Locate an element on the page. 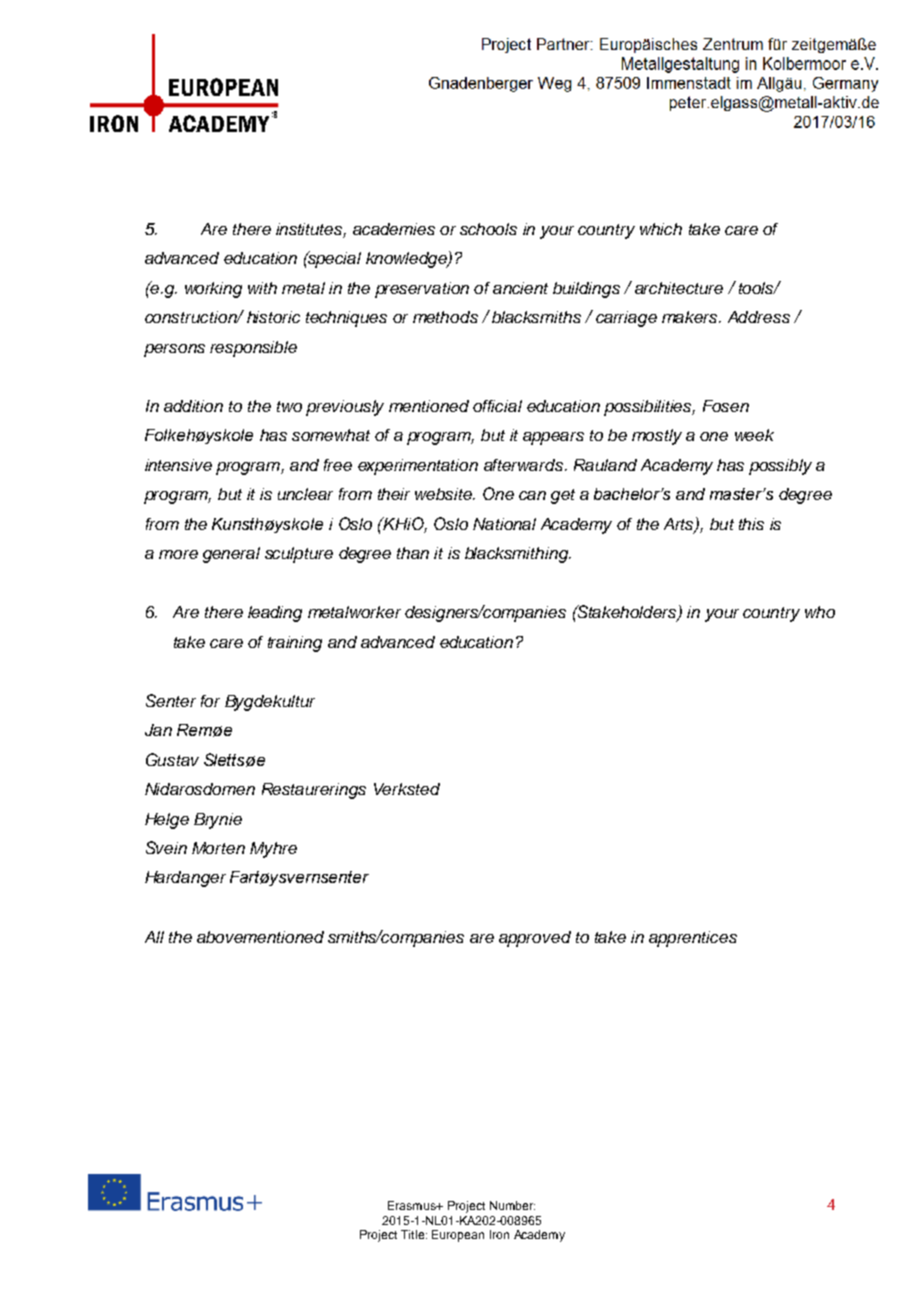  for is located at coordinates (210, 701).
